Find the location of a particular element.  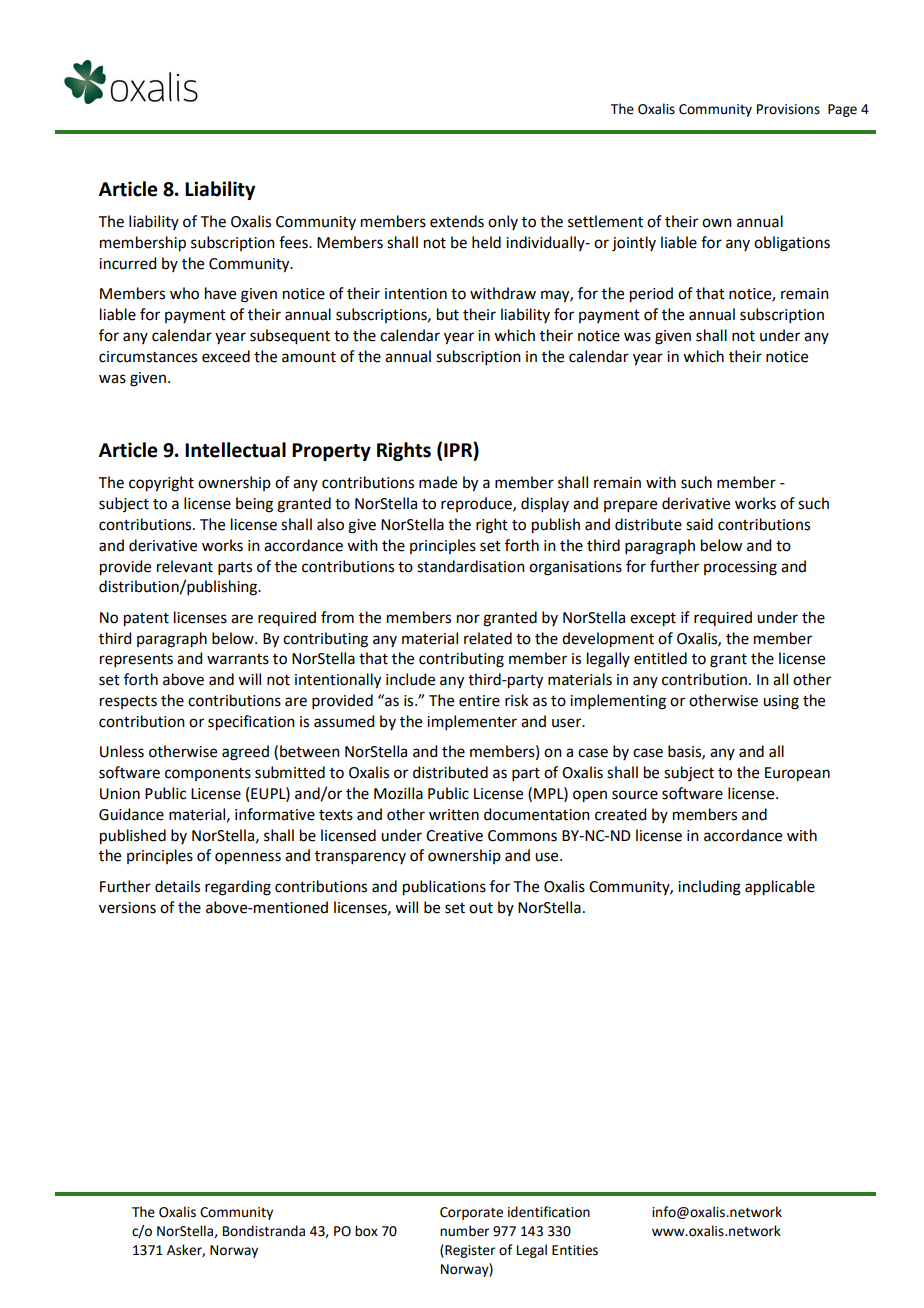

box is located at coordinates (366, 1231).
